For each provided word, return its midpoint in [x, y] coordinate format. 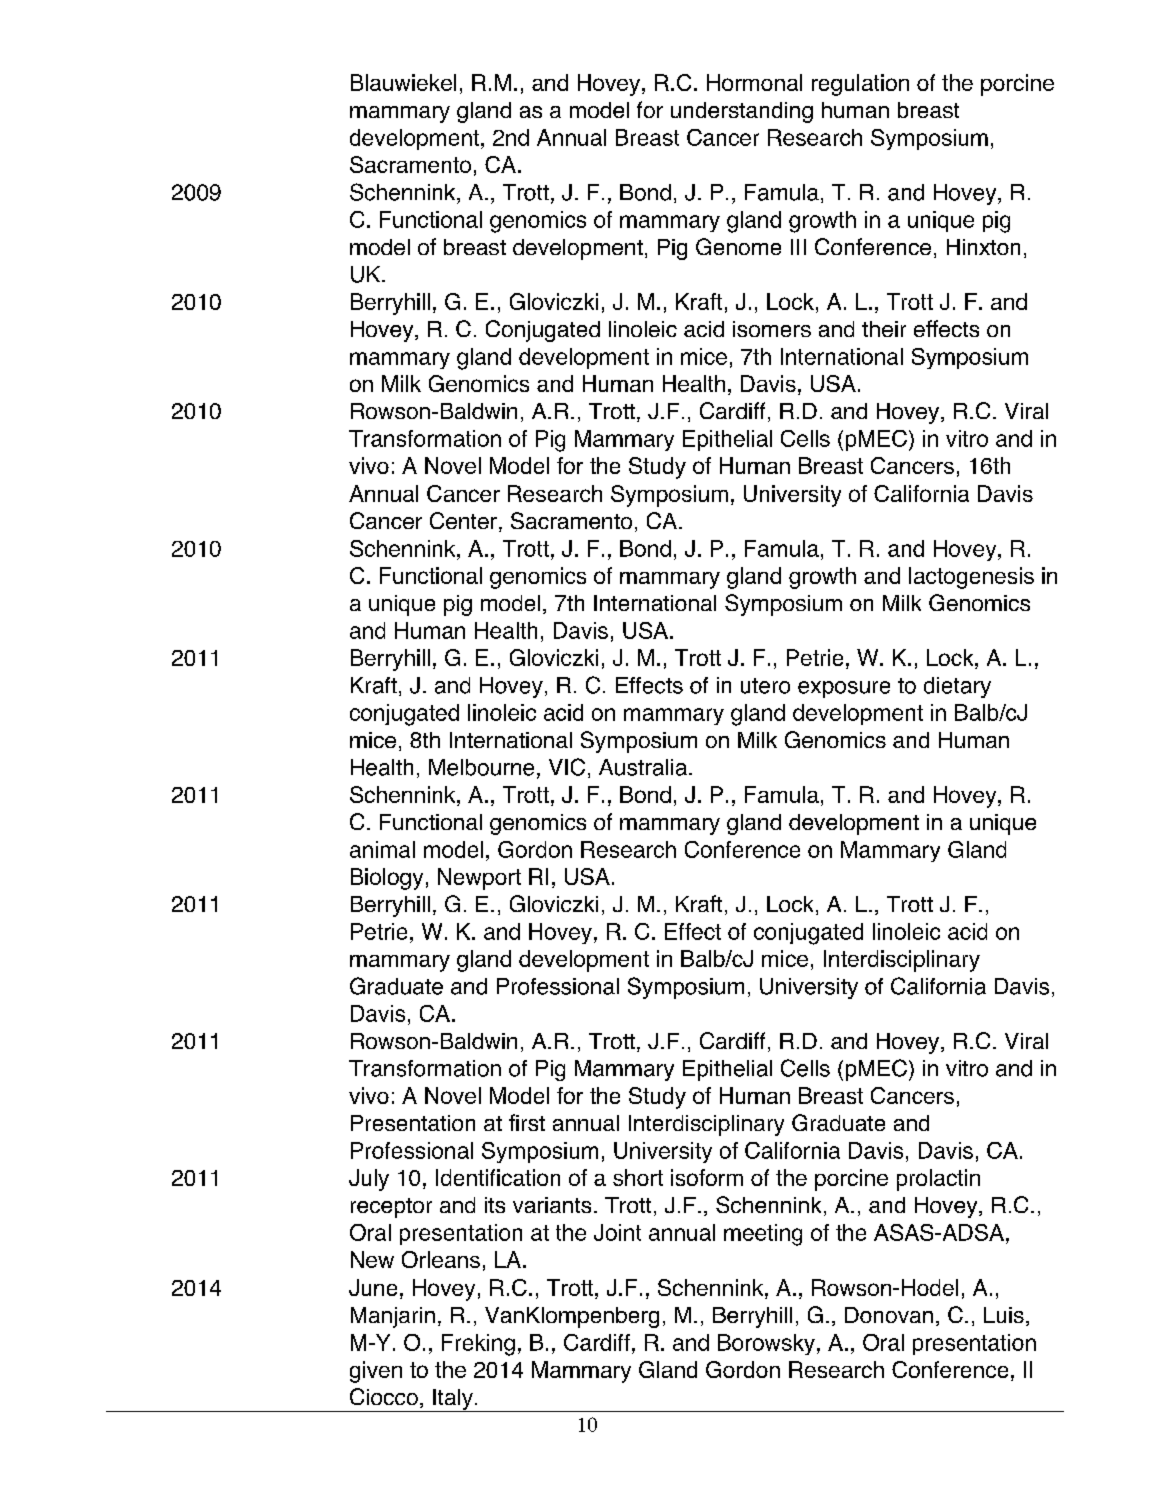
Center [463, 520]
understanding [742, 112]
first [527, 1122]
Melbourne [481, 767]
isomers [772, 329]
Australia [643, 767]
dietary [957, 687]
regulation [860, 85]
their [884, 329]
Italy [453, 1400]
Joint [617, 1232]
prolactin [938, 1180]
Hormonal [754, 82]
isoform [707, 1177]
